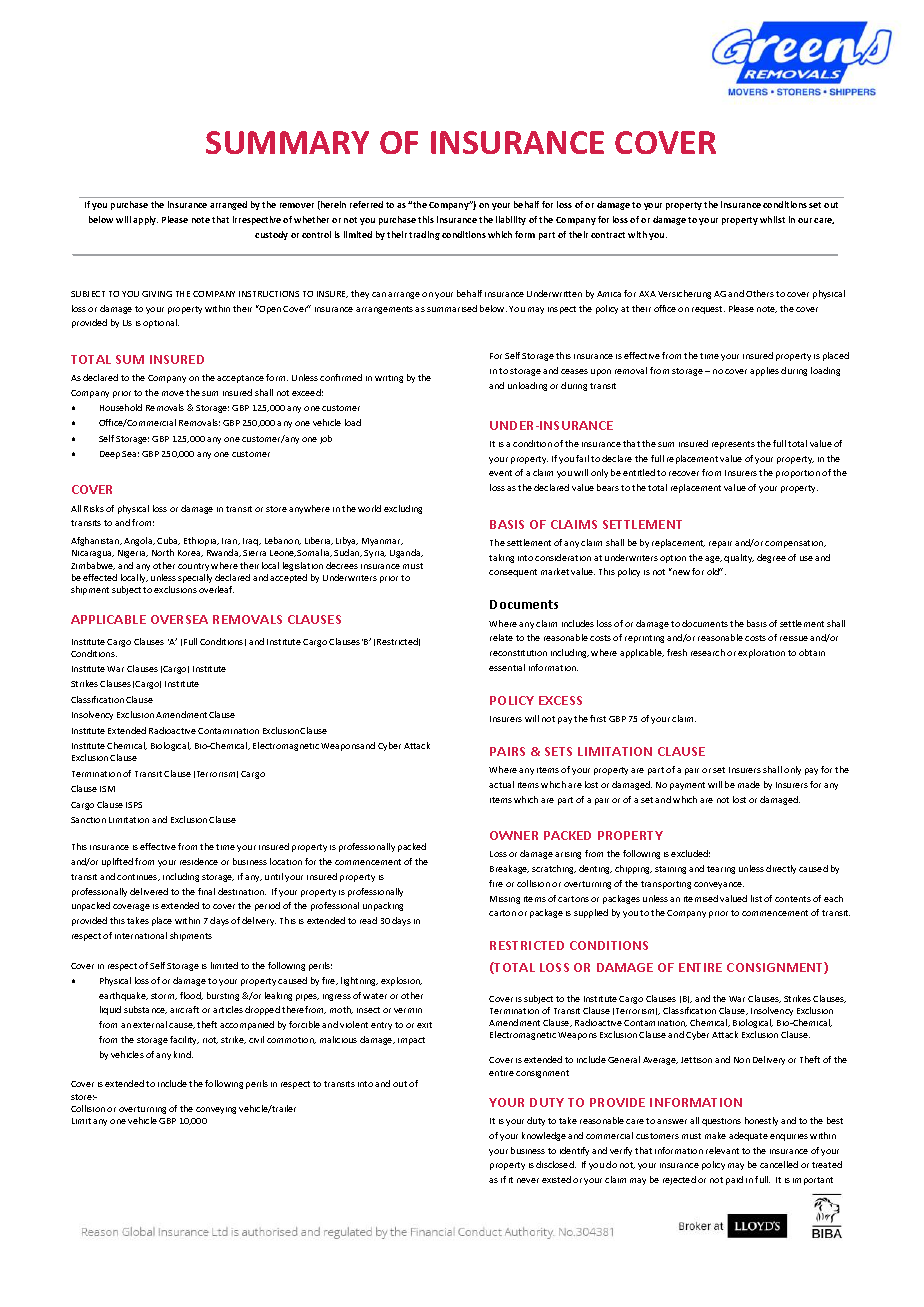 This screenshot has width=924, height=1307. What do you see at coordinates (240, 379) in the screenshot?
I see `acceptance` at bounding box center [240, 379].
